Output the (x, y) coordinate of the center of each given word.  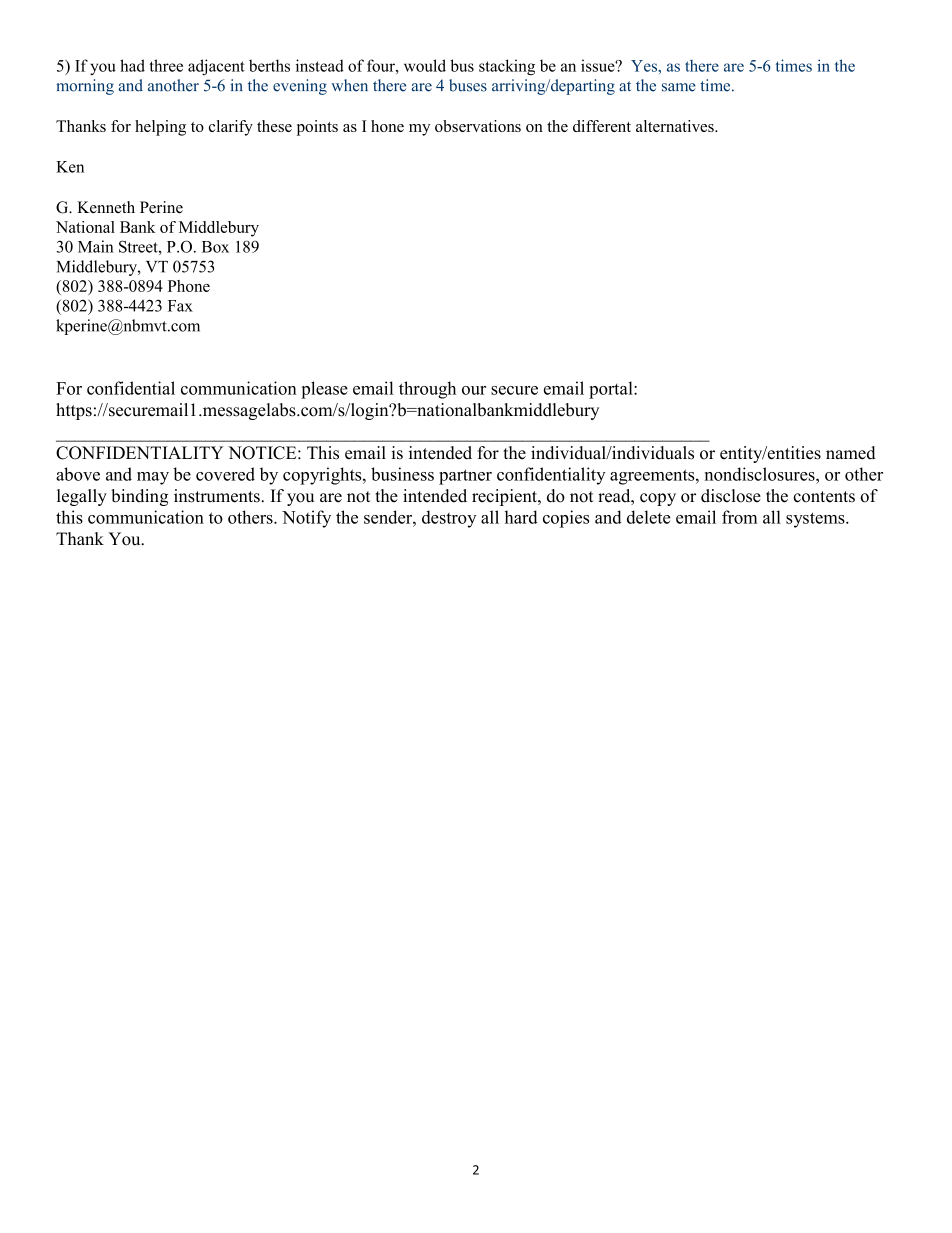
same (679, 87)
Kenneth (106, 207)
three (166, 65)
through (427, 390)
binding (139, 497)
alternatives (676, 126)
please (324, 390)
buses (468, 85)
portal (612, 390)
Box (215, 247)
